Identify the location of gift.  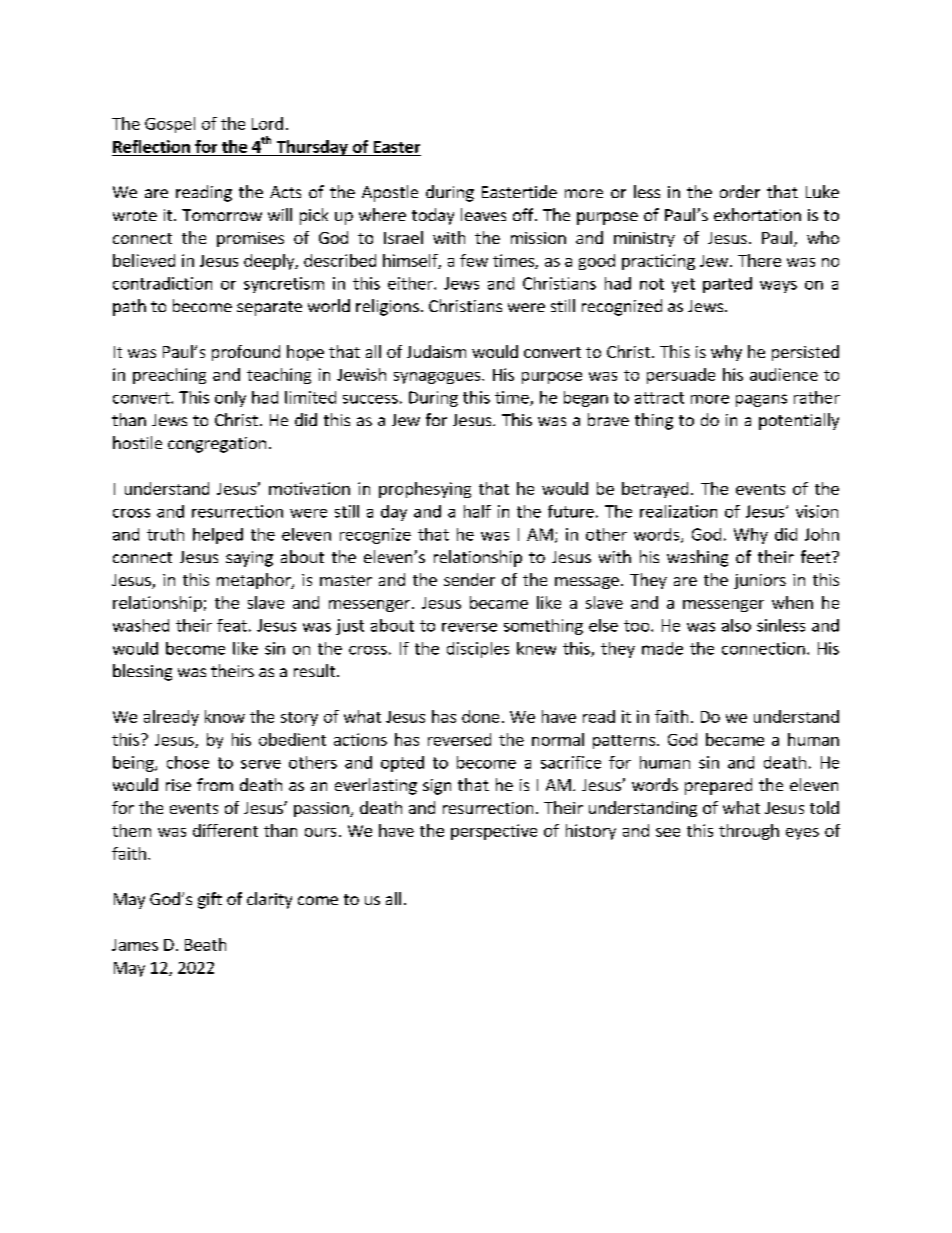
(210, 900).
